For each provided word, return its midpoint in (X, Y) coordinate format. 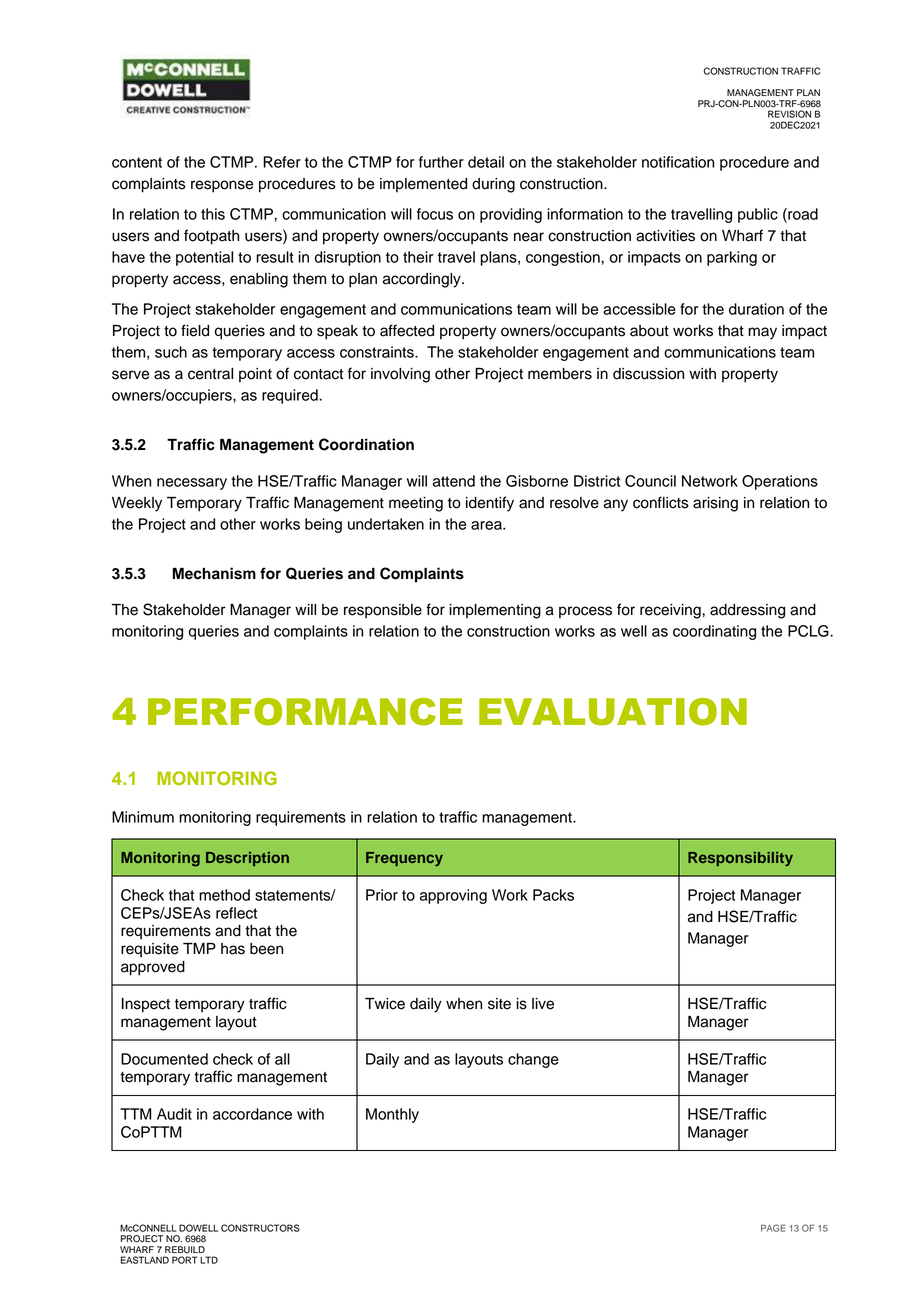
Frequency (404, 859)
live (543, 1004)
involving (400, 375)
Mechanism (214, 573)
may (762, 333)
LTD (209, 1260)
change (533, 1060)
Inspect (146, 1005)
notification (678, 162)
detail (486, 162)
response (222, 186)
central (210, 374)
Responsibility (740, 859)
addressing (747, 611)
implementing (495, 611)
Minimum (143, 817)
